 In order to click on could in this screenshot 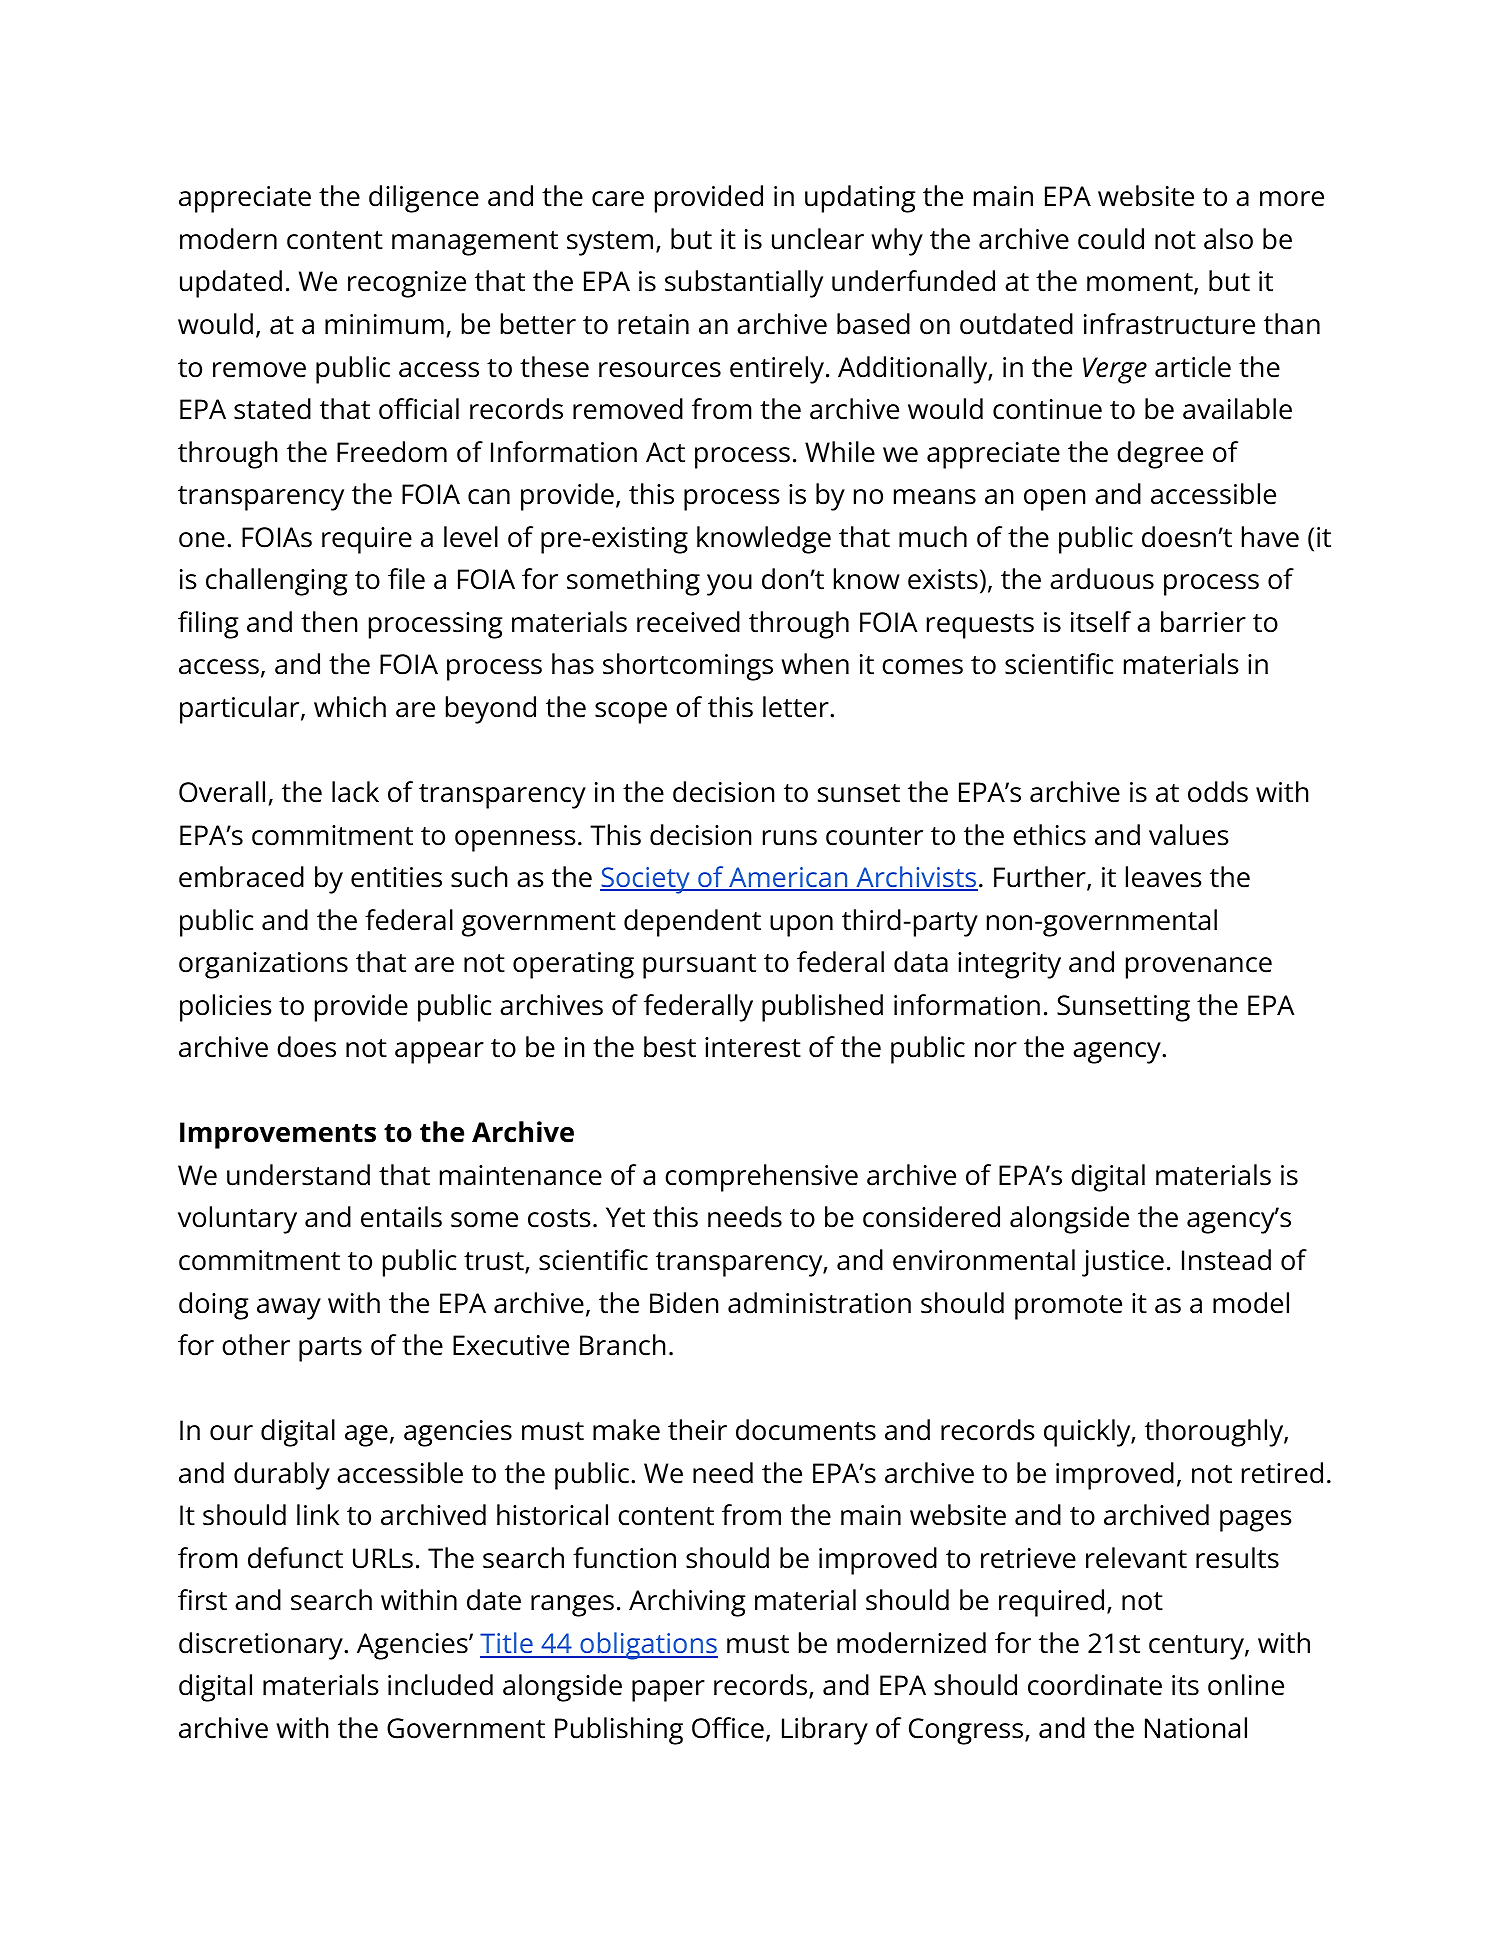, I will do `click(1111, 239)`.
